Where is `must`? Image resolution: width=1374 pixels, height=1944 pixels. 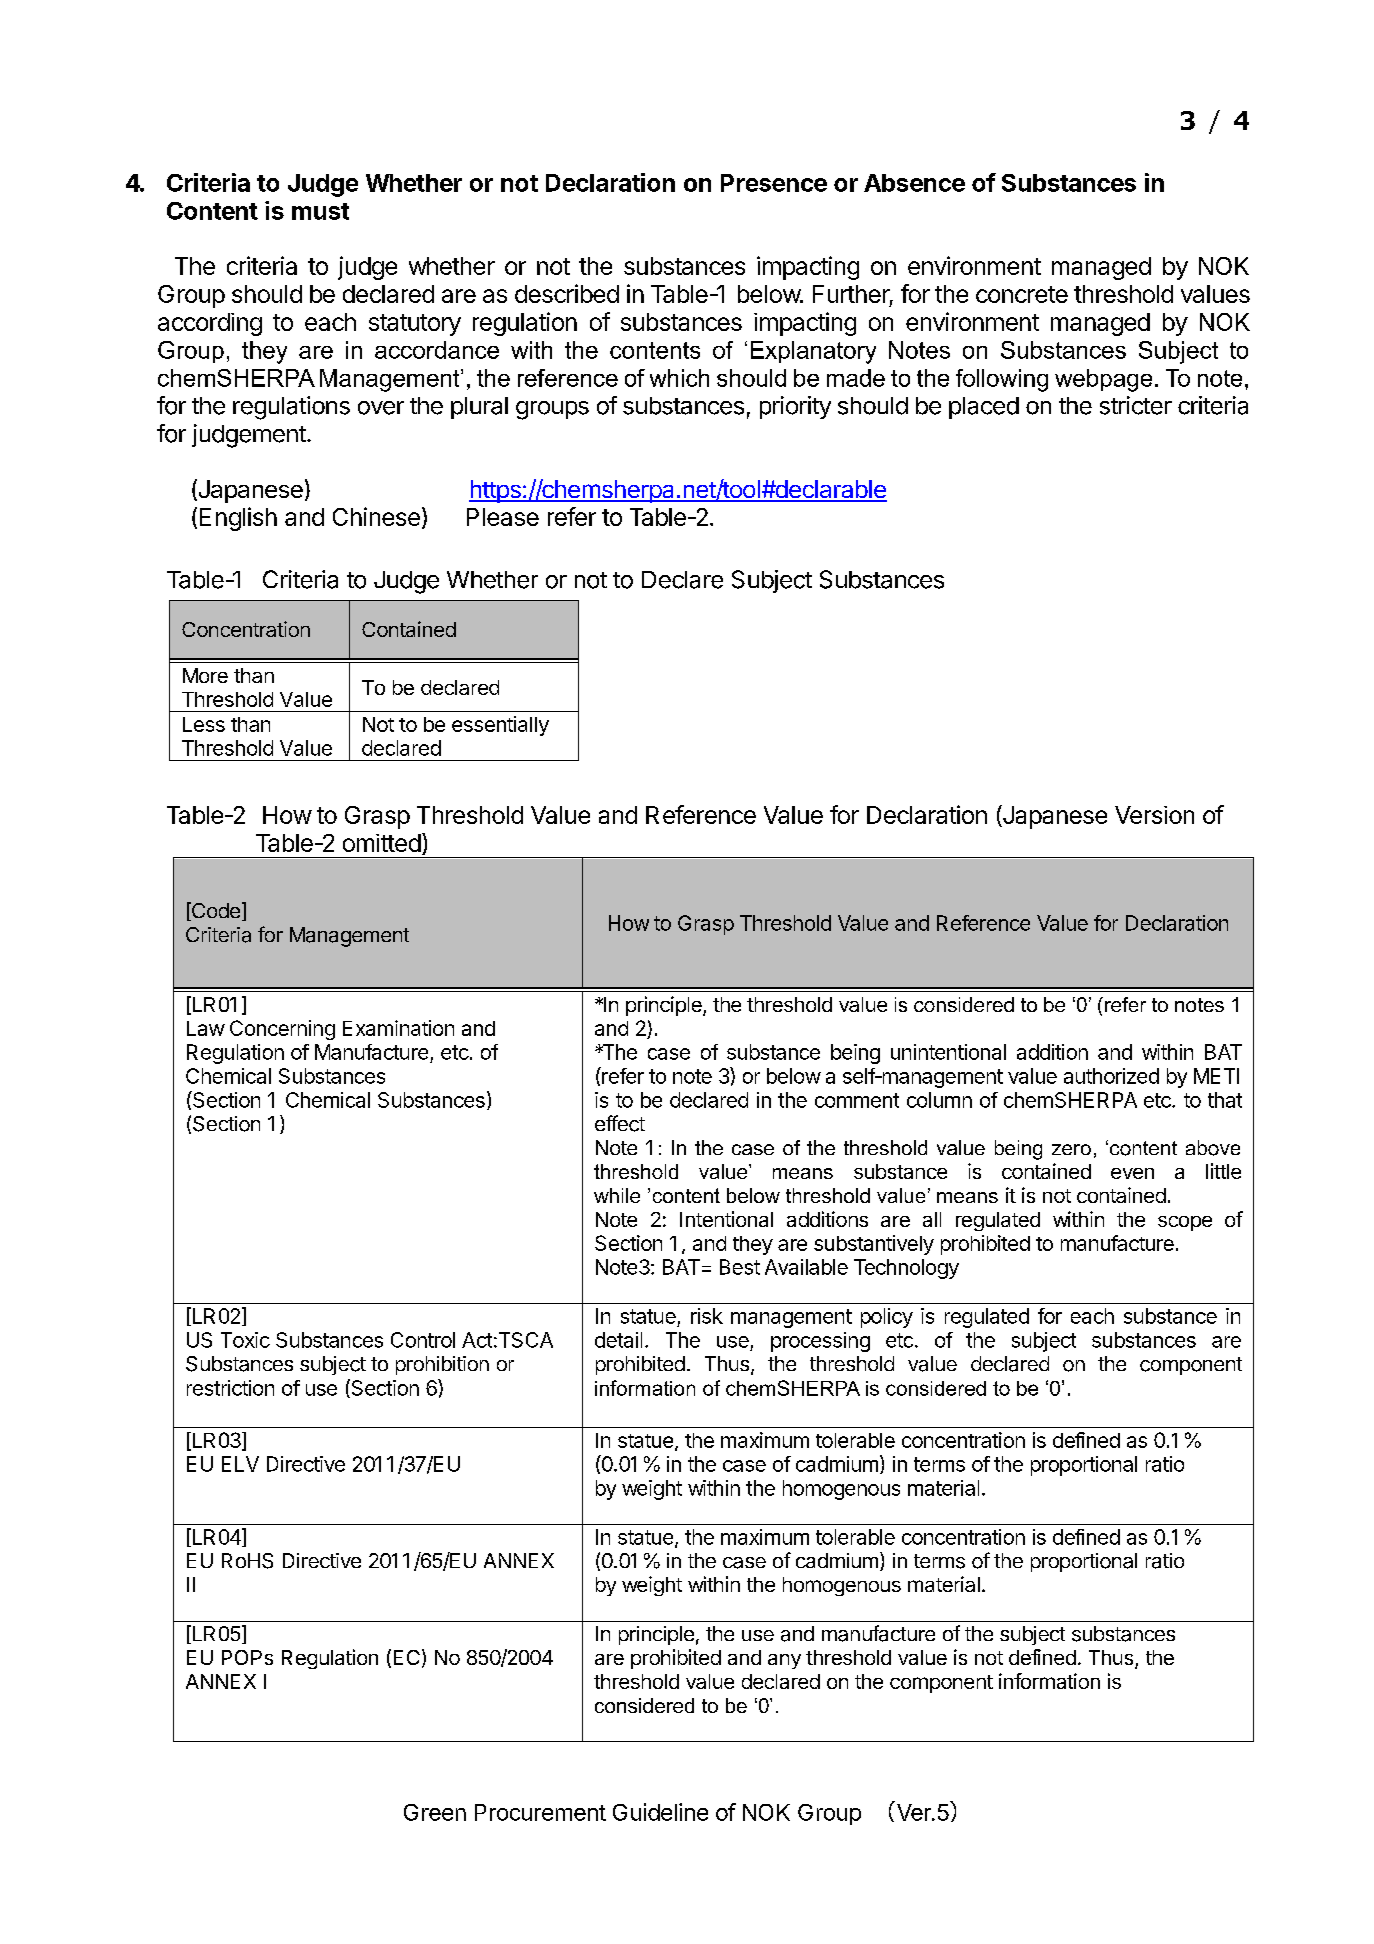 must is located at coordinates (320, 211).
